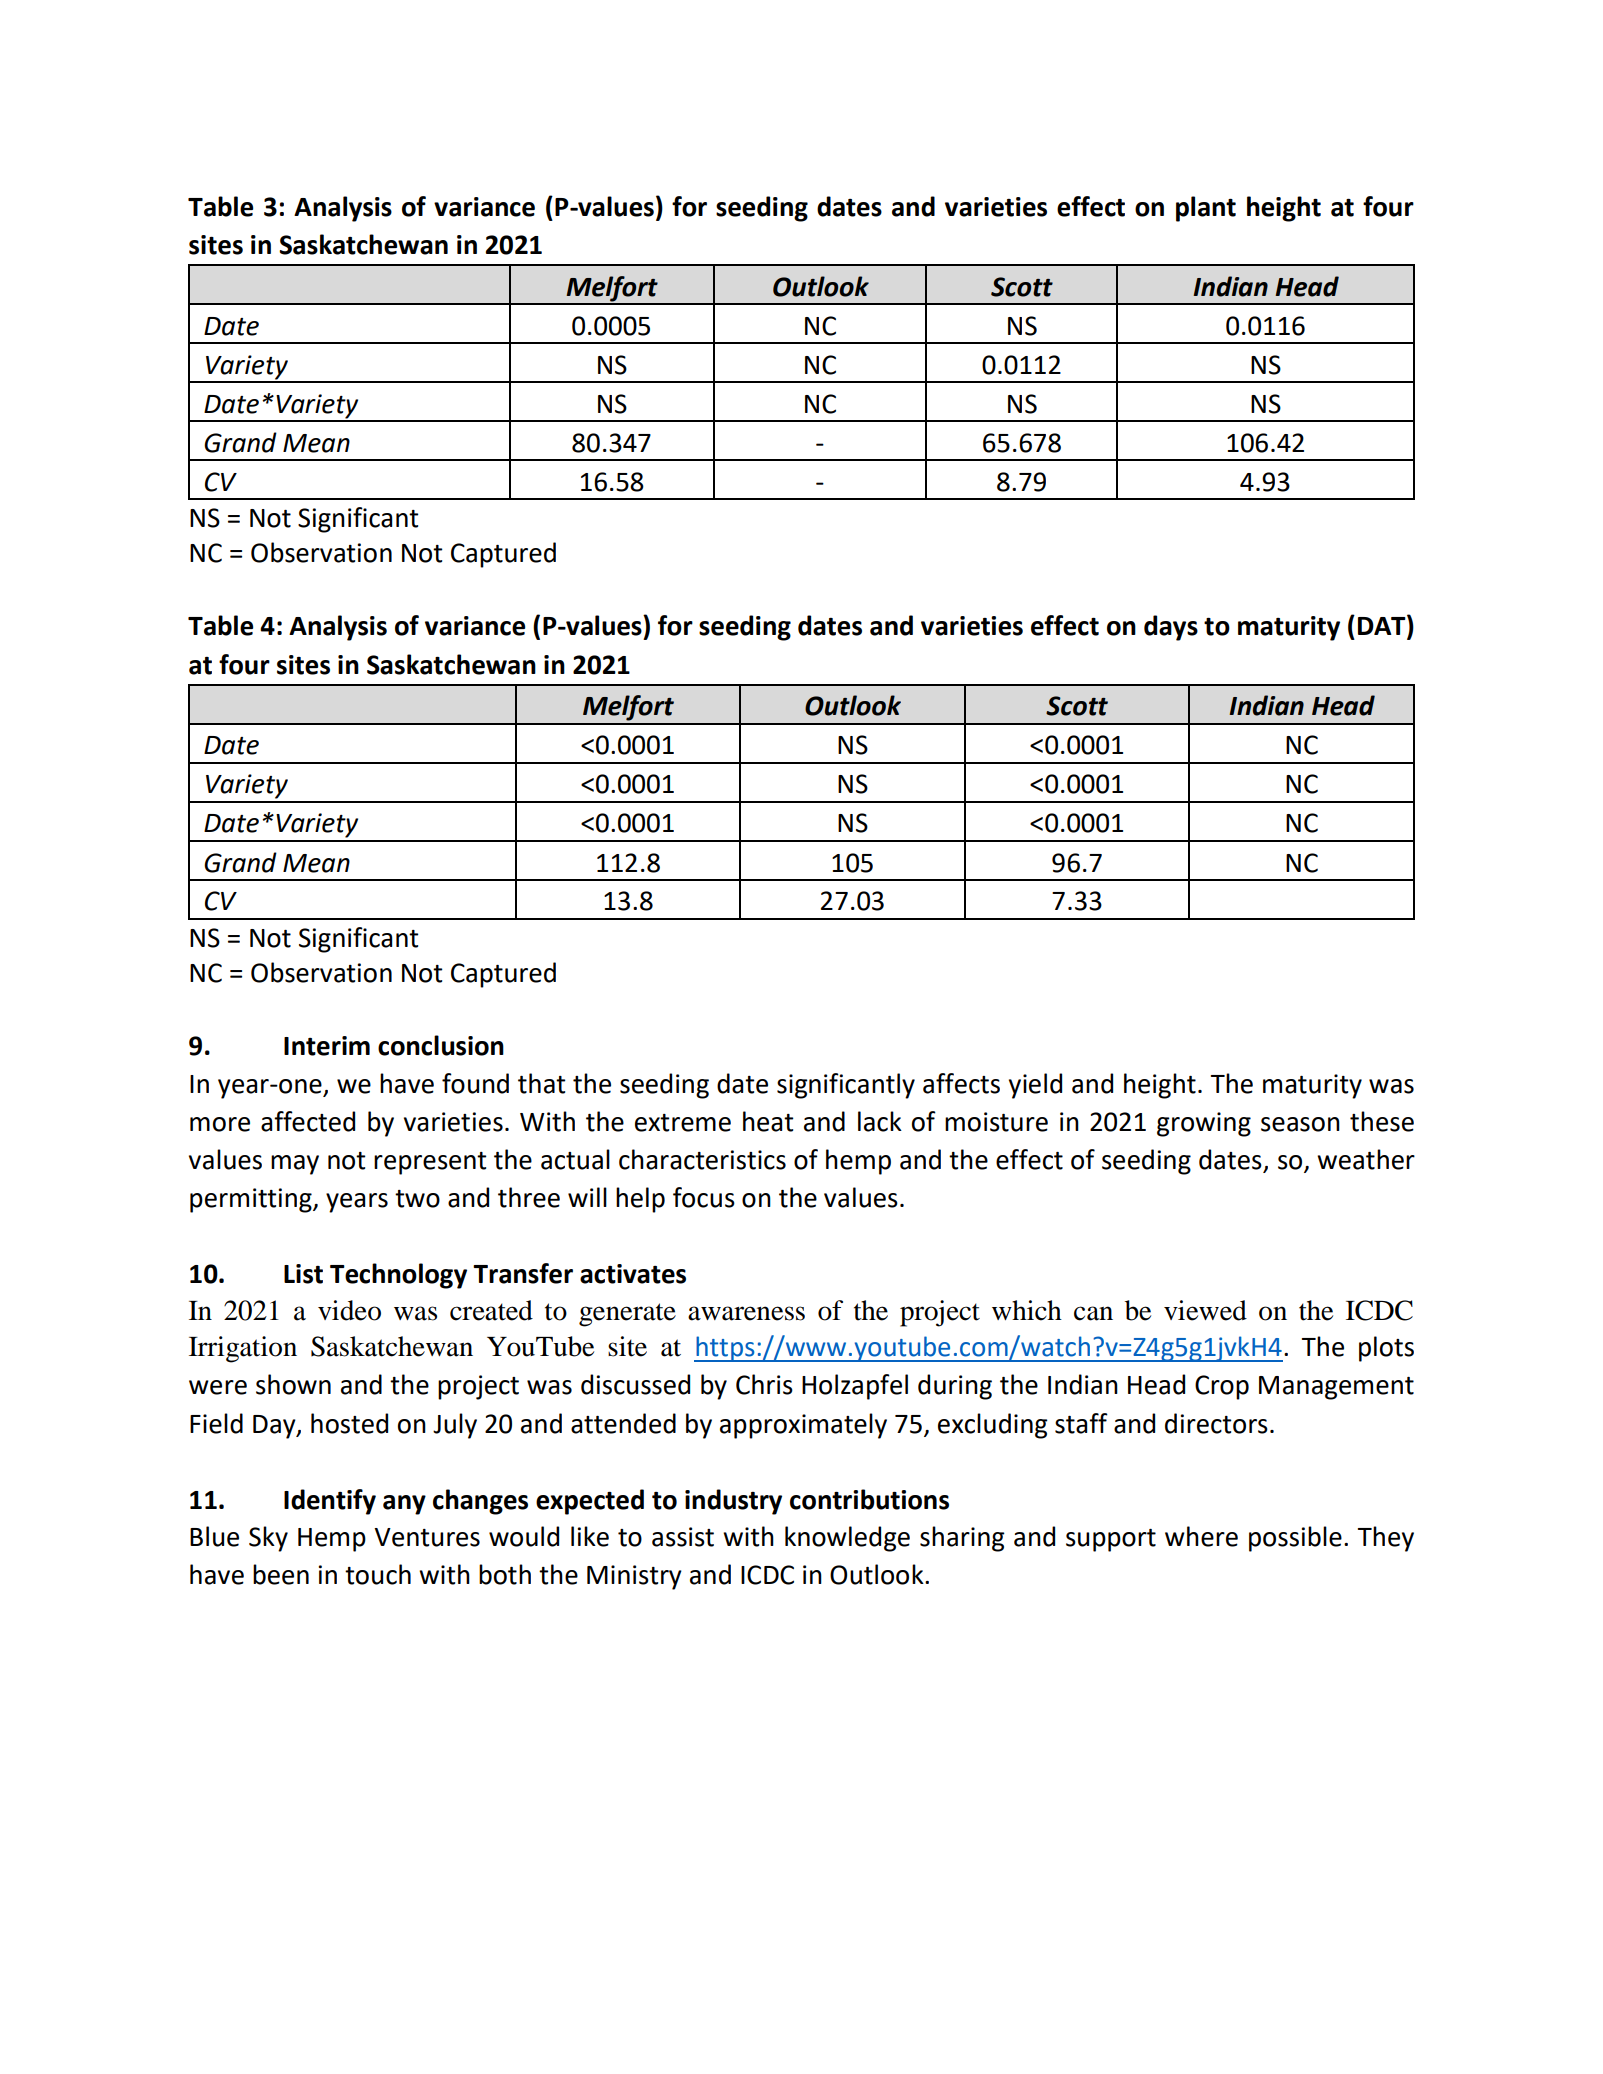 Image resolution: width=1603 pixels, height=2074 pixels. I want to click on heat, so click(768, 1121).
